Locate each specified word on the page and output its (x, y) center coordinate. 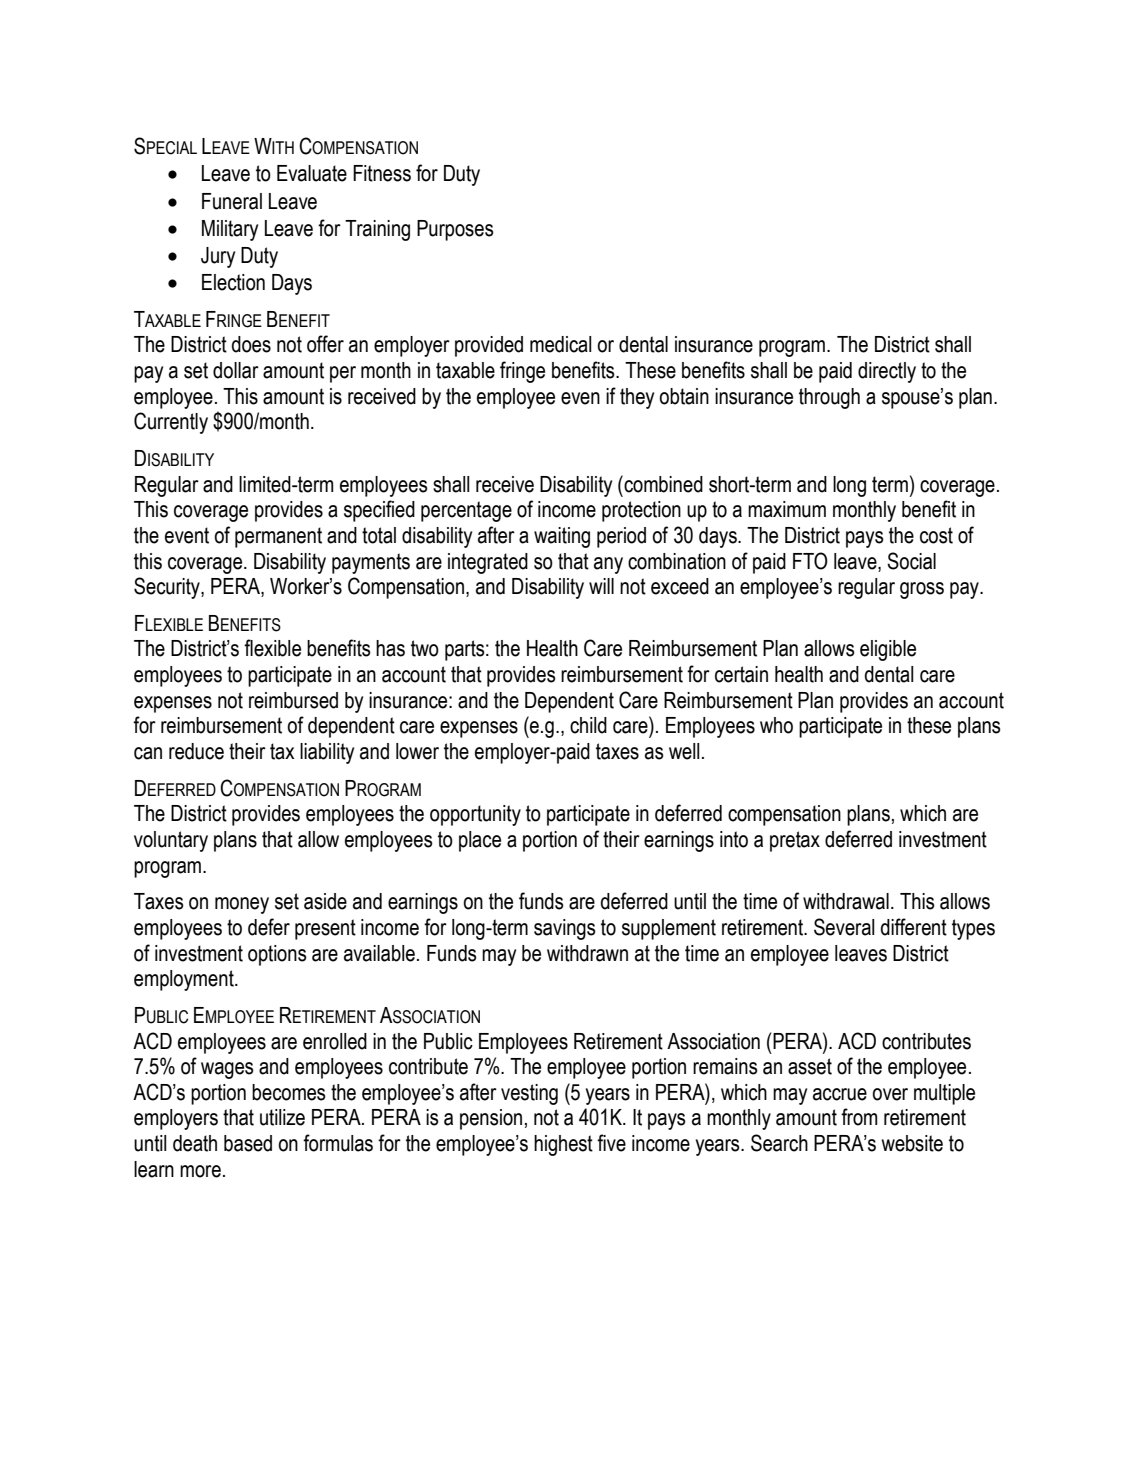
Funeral (232, 201)
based (248, 1143)
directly (887, 372)
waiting (562, 537)
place (480, 841)
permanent (278, 537)
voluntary (171, 841)
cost (936, 535)
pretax (795, 841)
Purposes (455, 230)
